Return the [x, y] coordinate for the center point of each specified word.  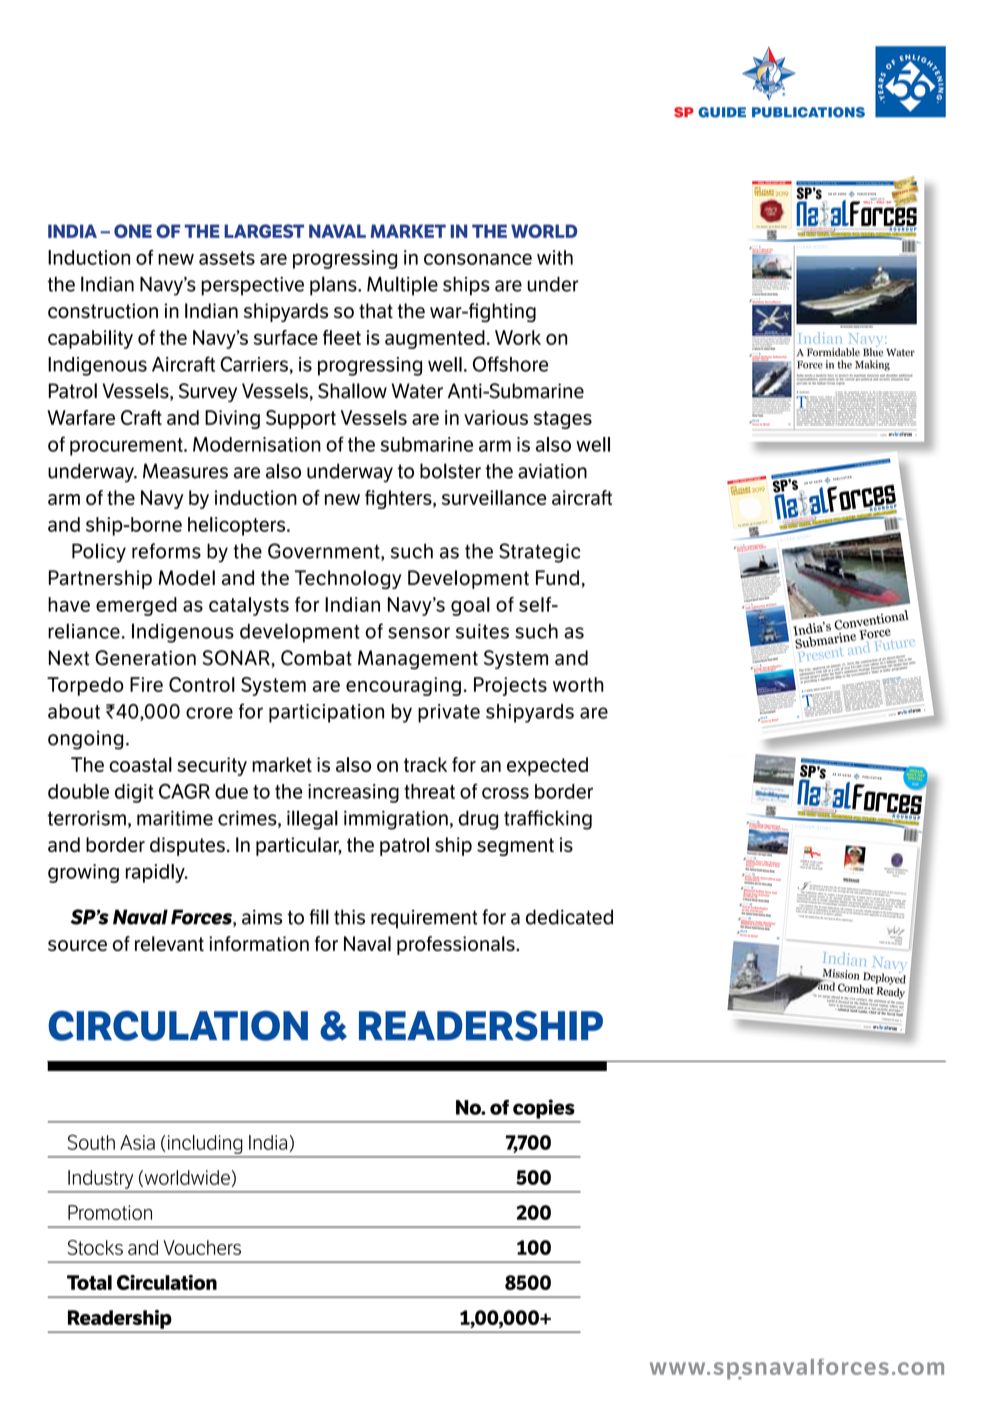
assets [227, 258]
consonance [478, 259]
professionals [457, 945]
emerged [136, 606]
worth [578, 684]
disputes [187, 846]
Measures [185, 471]
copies [543, 1109]
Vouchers [202, 1247]
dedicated [569, 917]
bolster [450, 471]
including [205, 1144]
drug [478, 820]
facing [813, 420]
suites [482, 631]
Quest [764, 251]
